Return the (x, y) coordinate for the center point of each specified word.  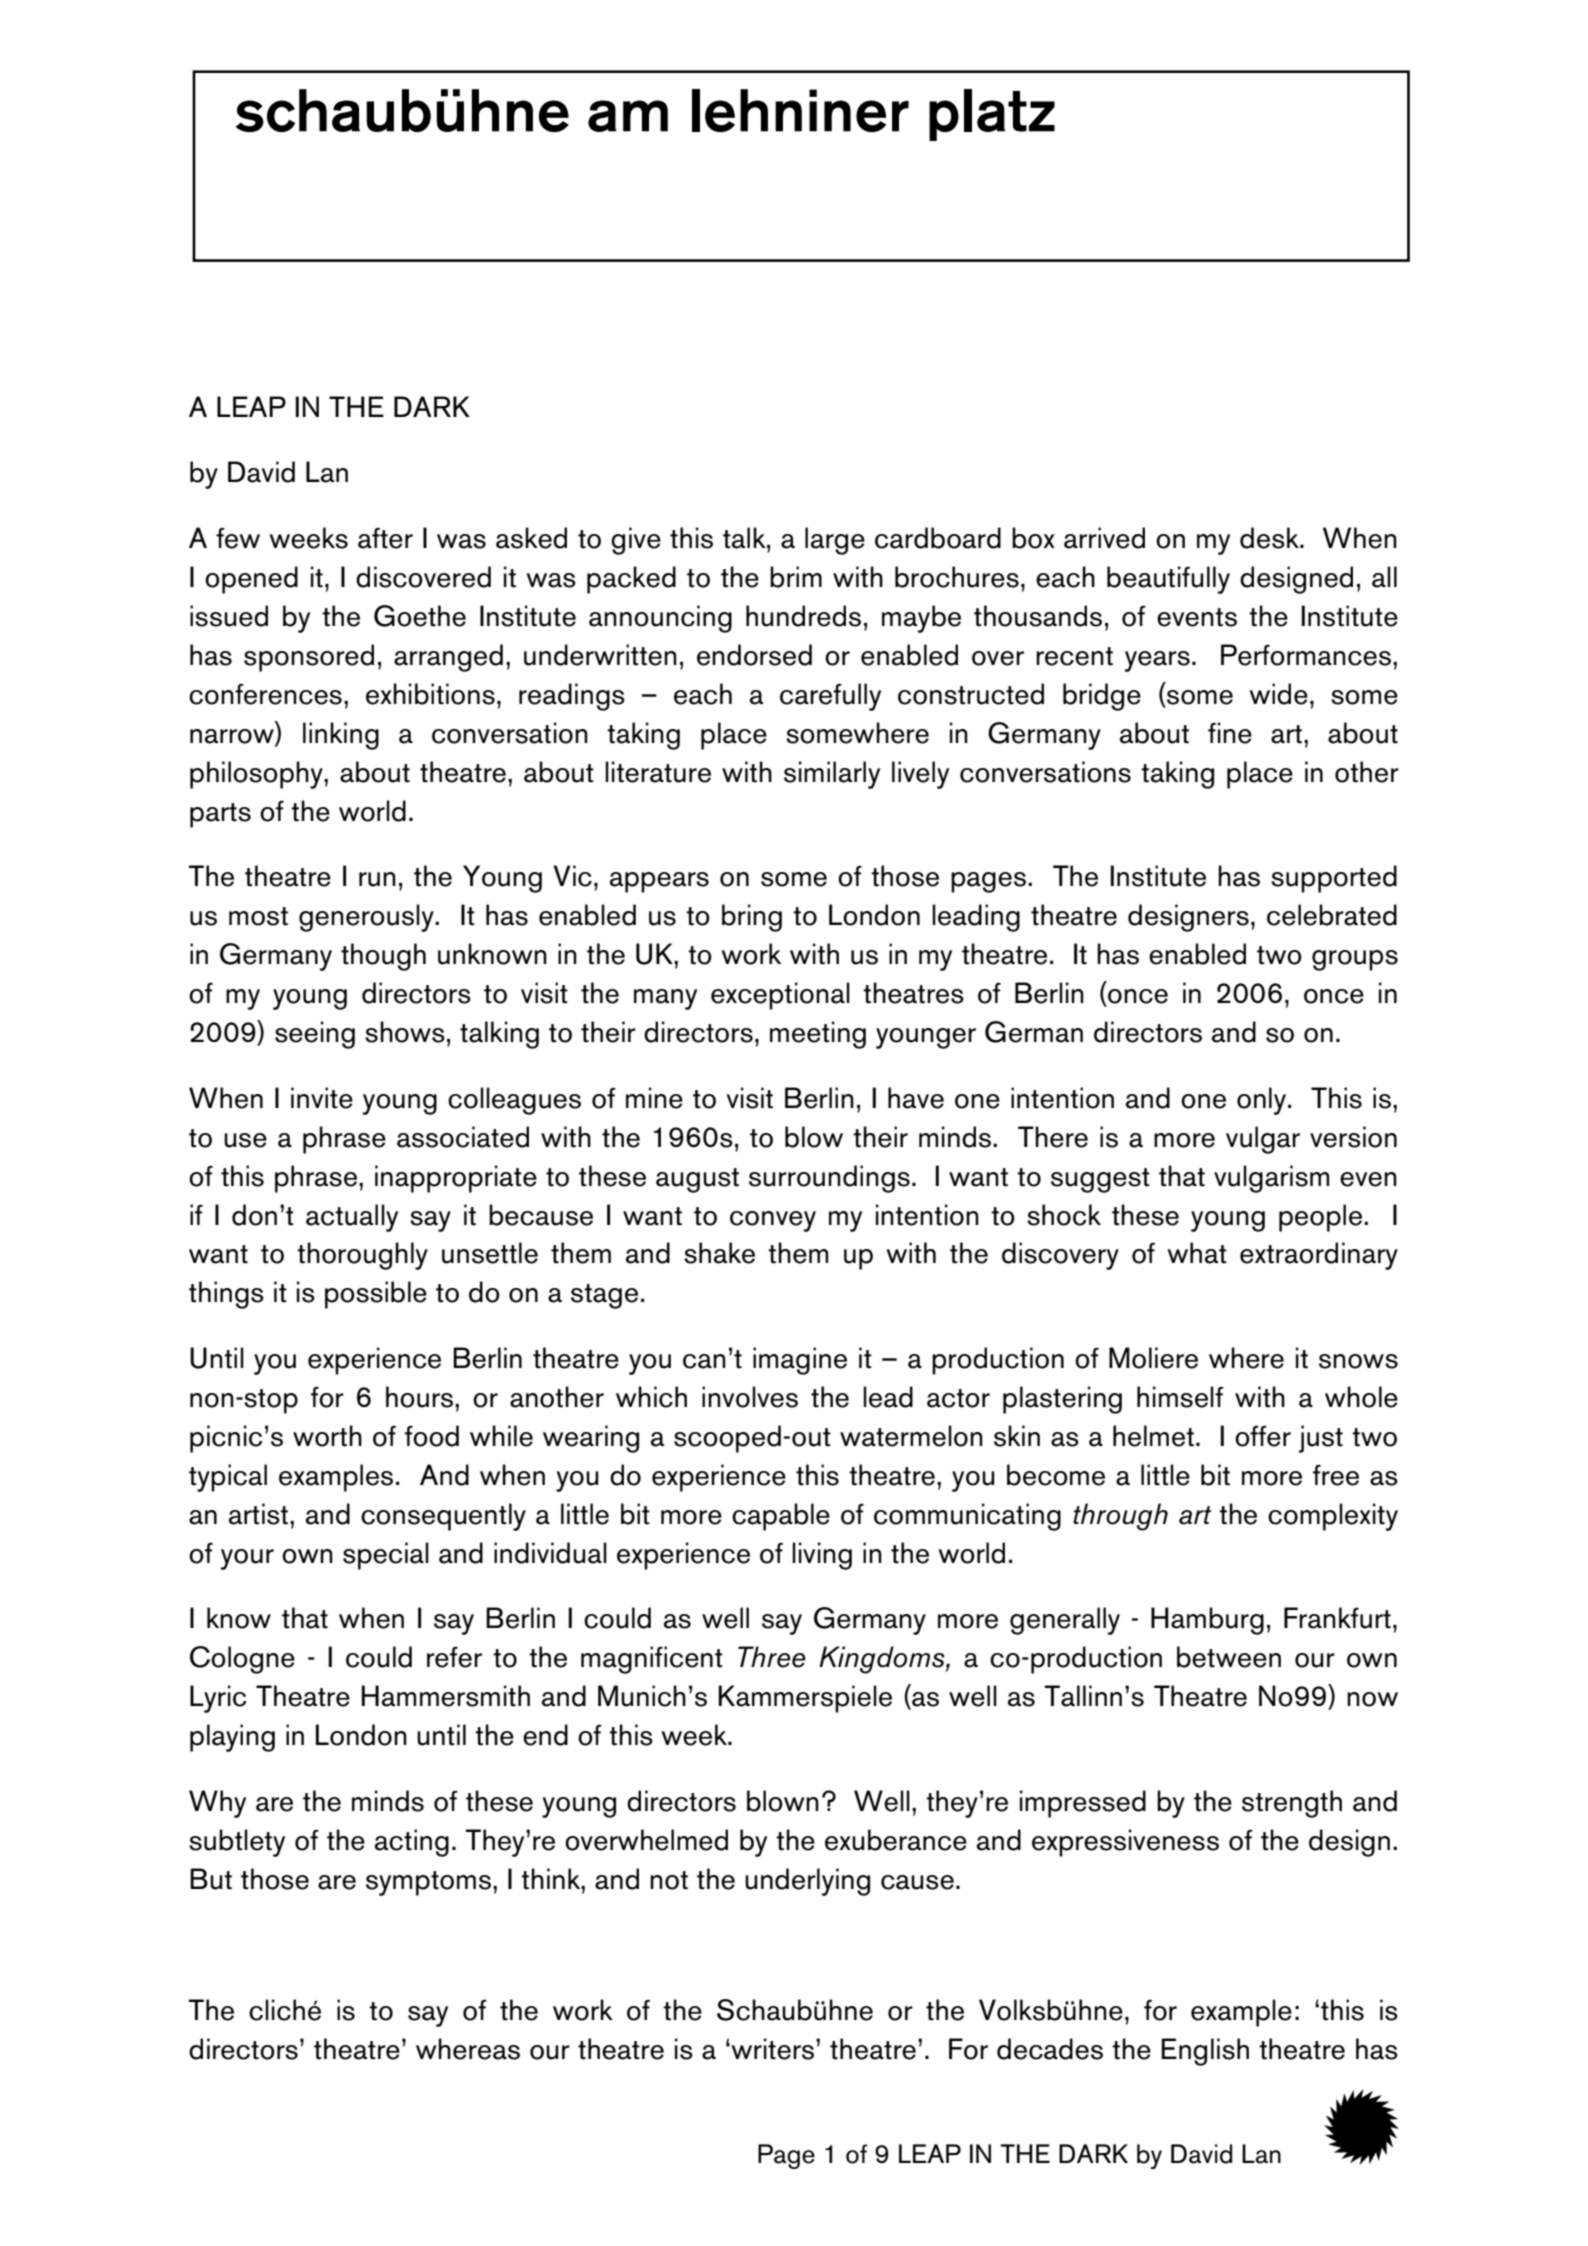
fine (1230, 733)
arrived (1104, 538)
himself (1180, 1397)
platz (992, 115)
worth (327, 1436)
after (385, 538)
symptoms (428, 1883)
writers (773, 2049)
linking (341, 736)
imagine (800, 1361)
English (1205, 2052)
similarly (832, 775)
